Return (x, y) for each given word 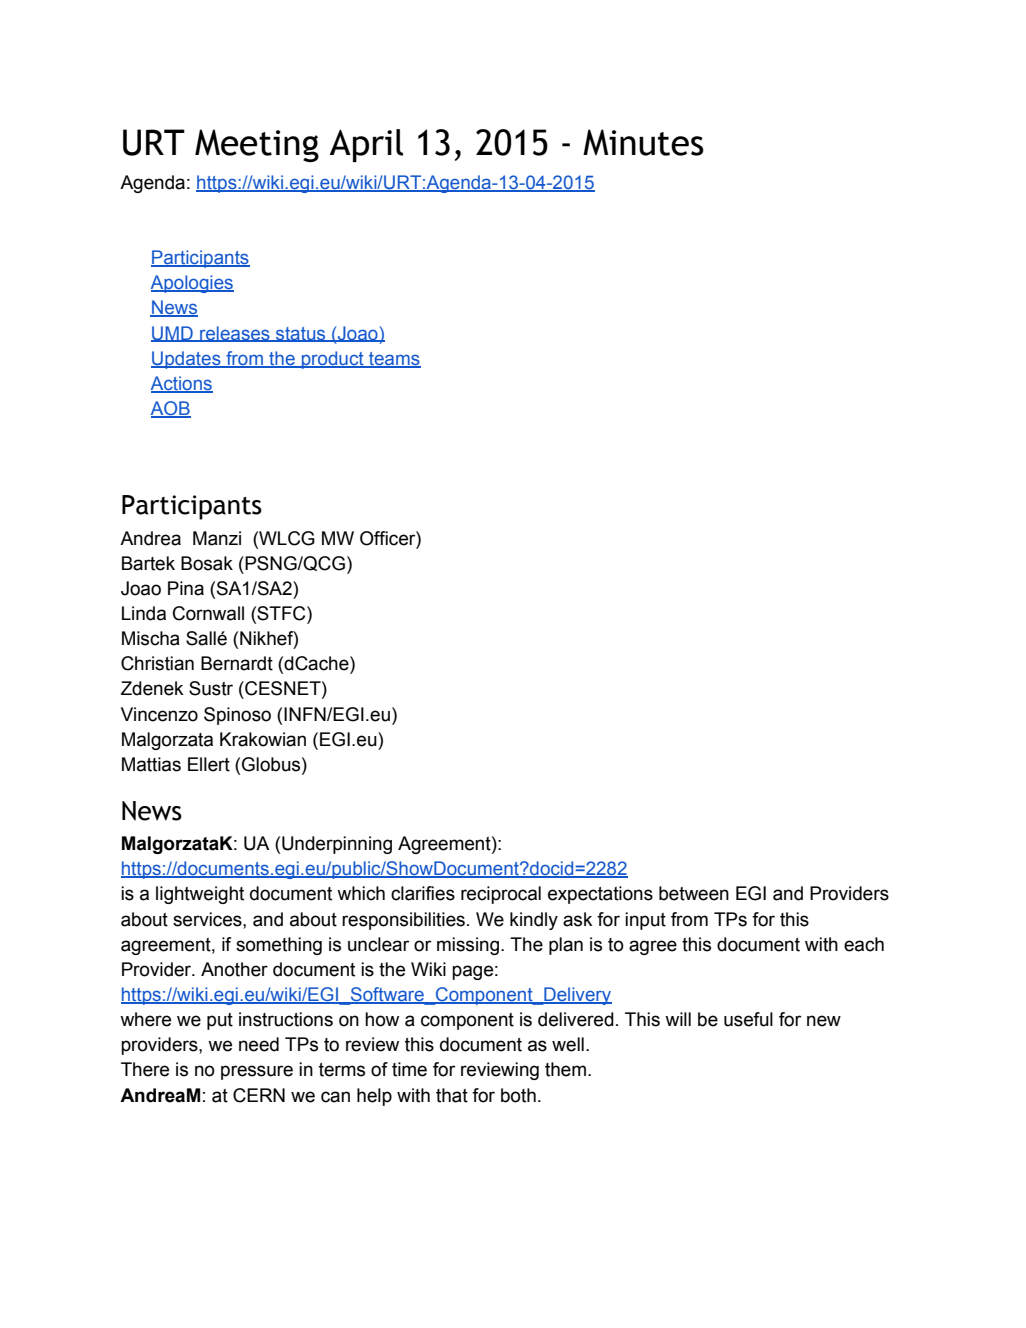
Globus (272, 765)
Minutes (643, 142)
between (694, 893)
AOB (171, 409)
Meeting (257, 145)
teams (394, 359)
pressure (257, 1072)
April (366, 145)
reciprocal (501, 895)
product (333, 360)
